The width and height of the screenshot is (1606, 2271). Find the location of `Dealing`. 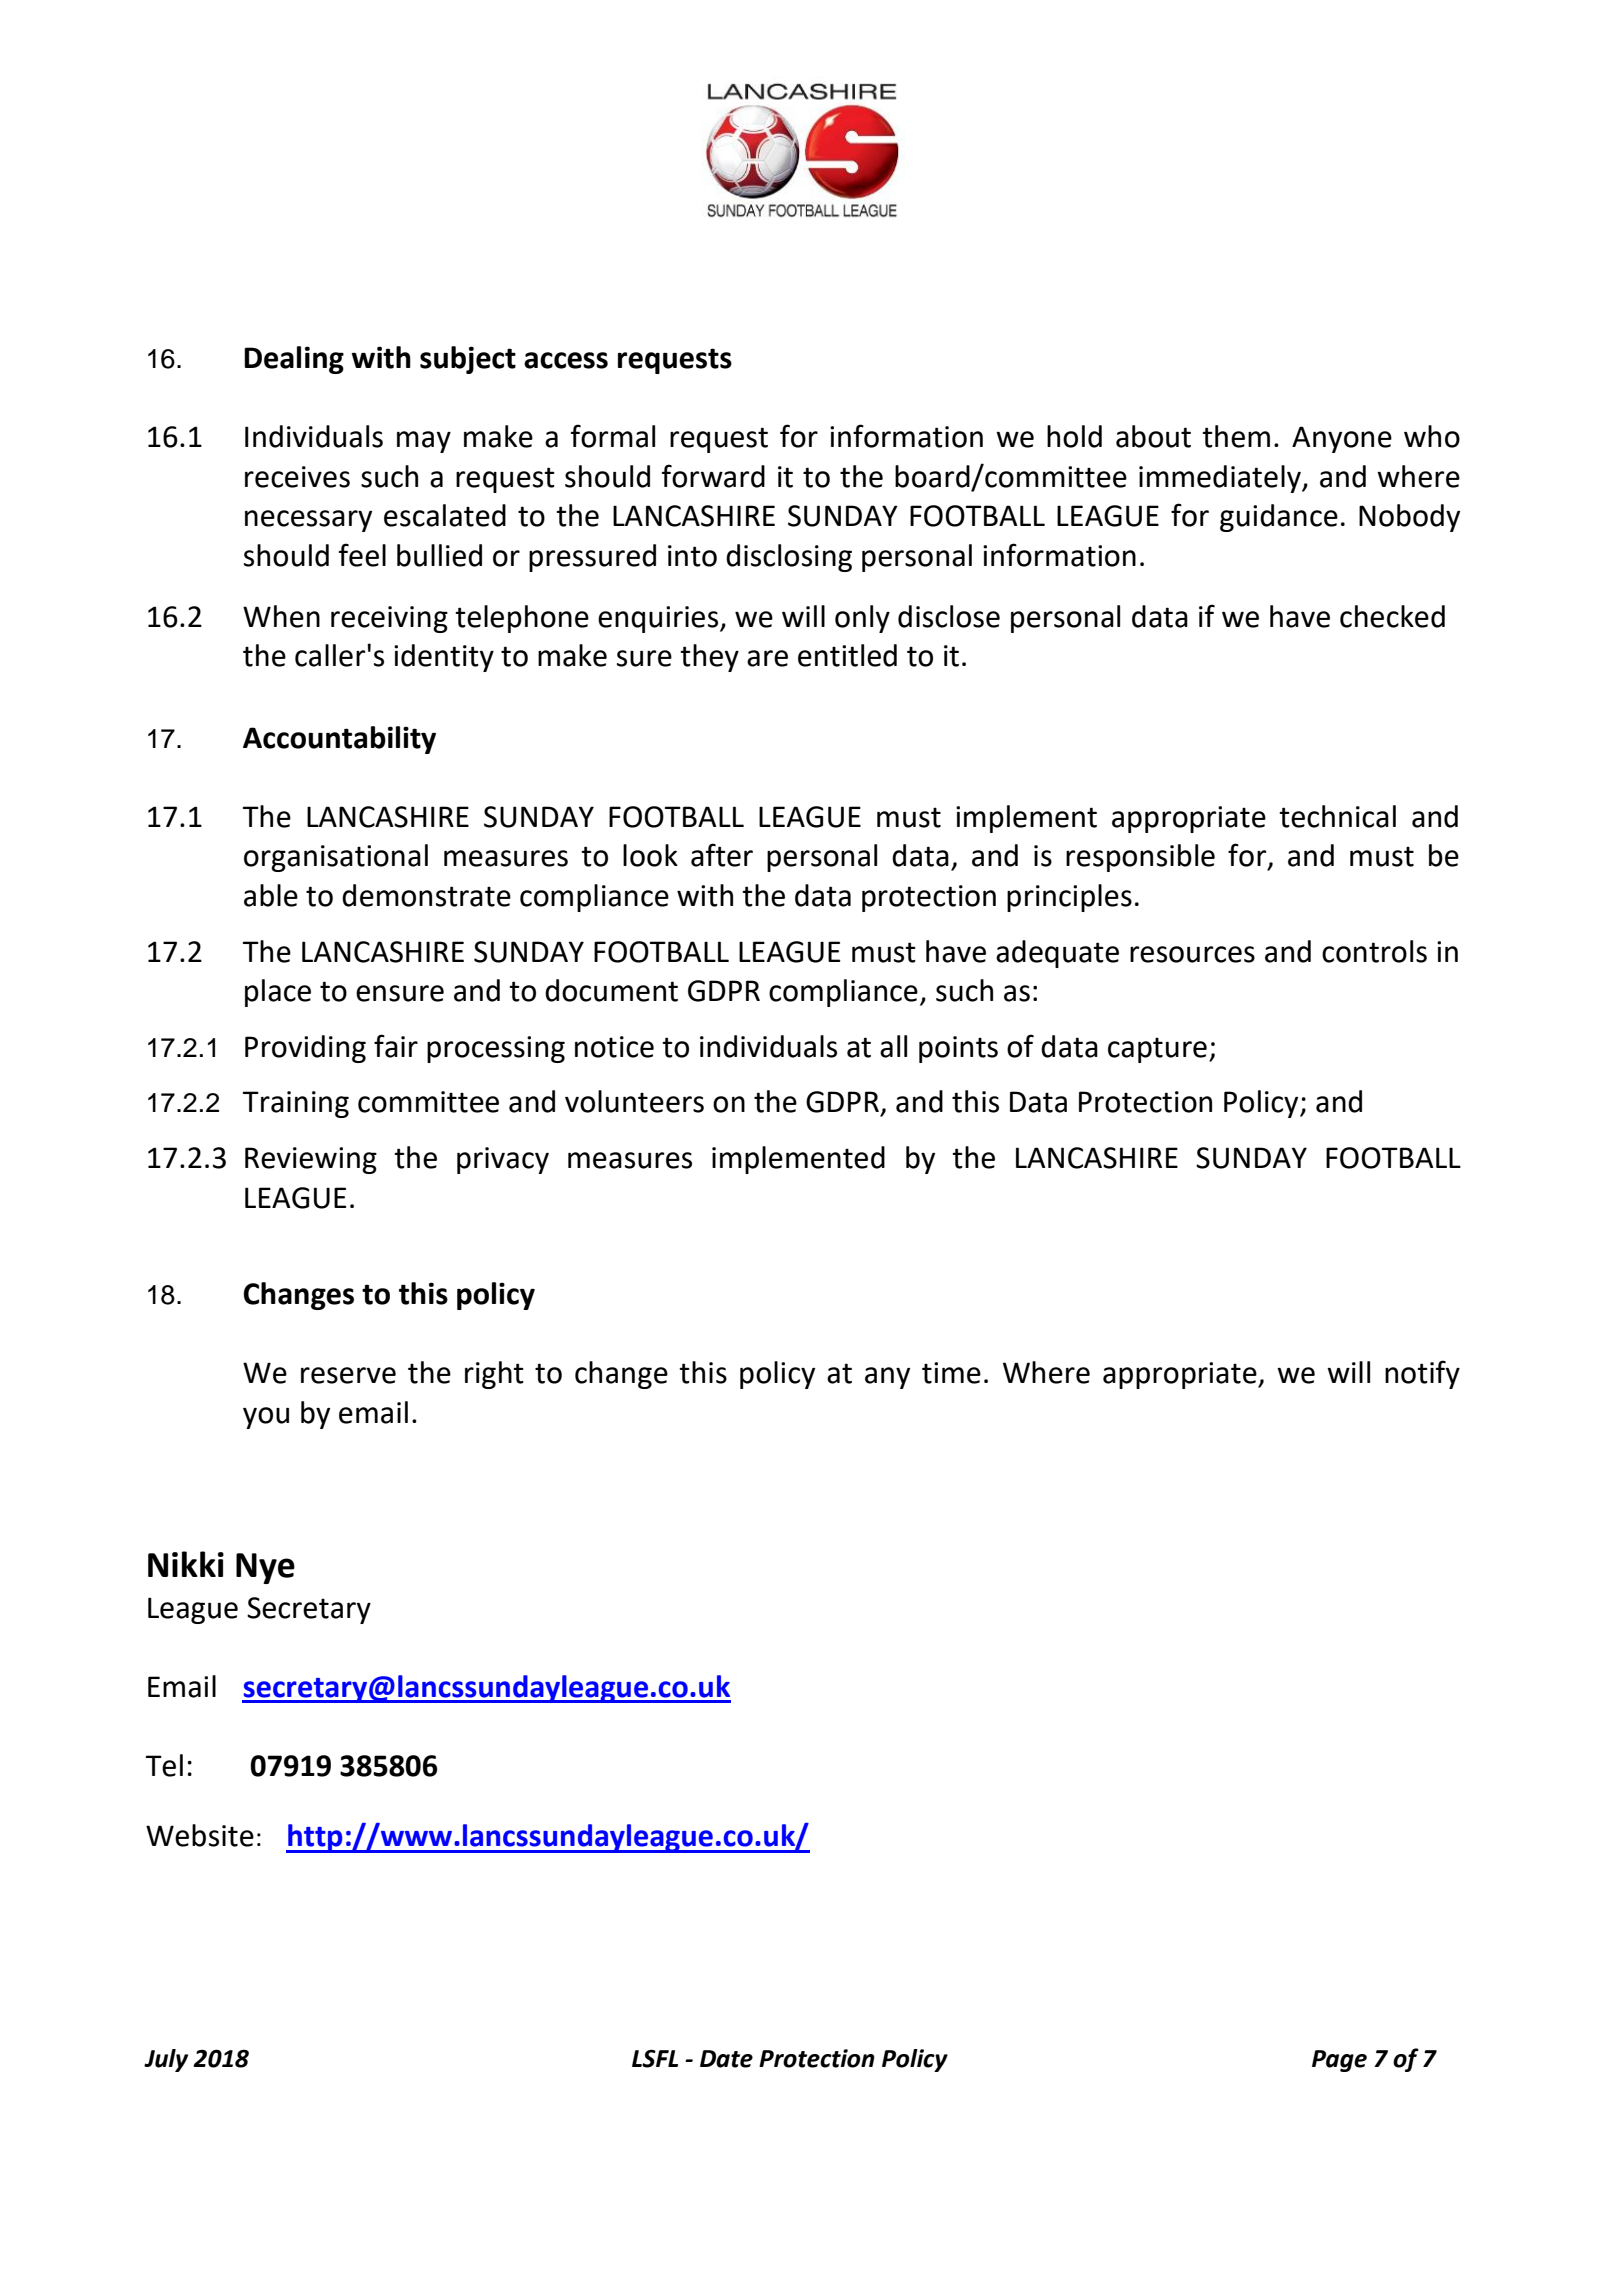

Dealing is located at coordinates (294, 360).
